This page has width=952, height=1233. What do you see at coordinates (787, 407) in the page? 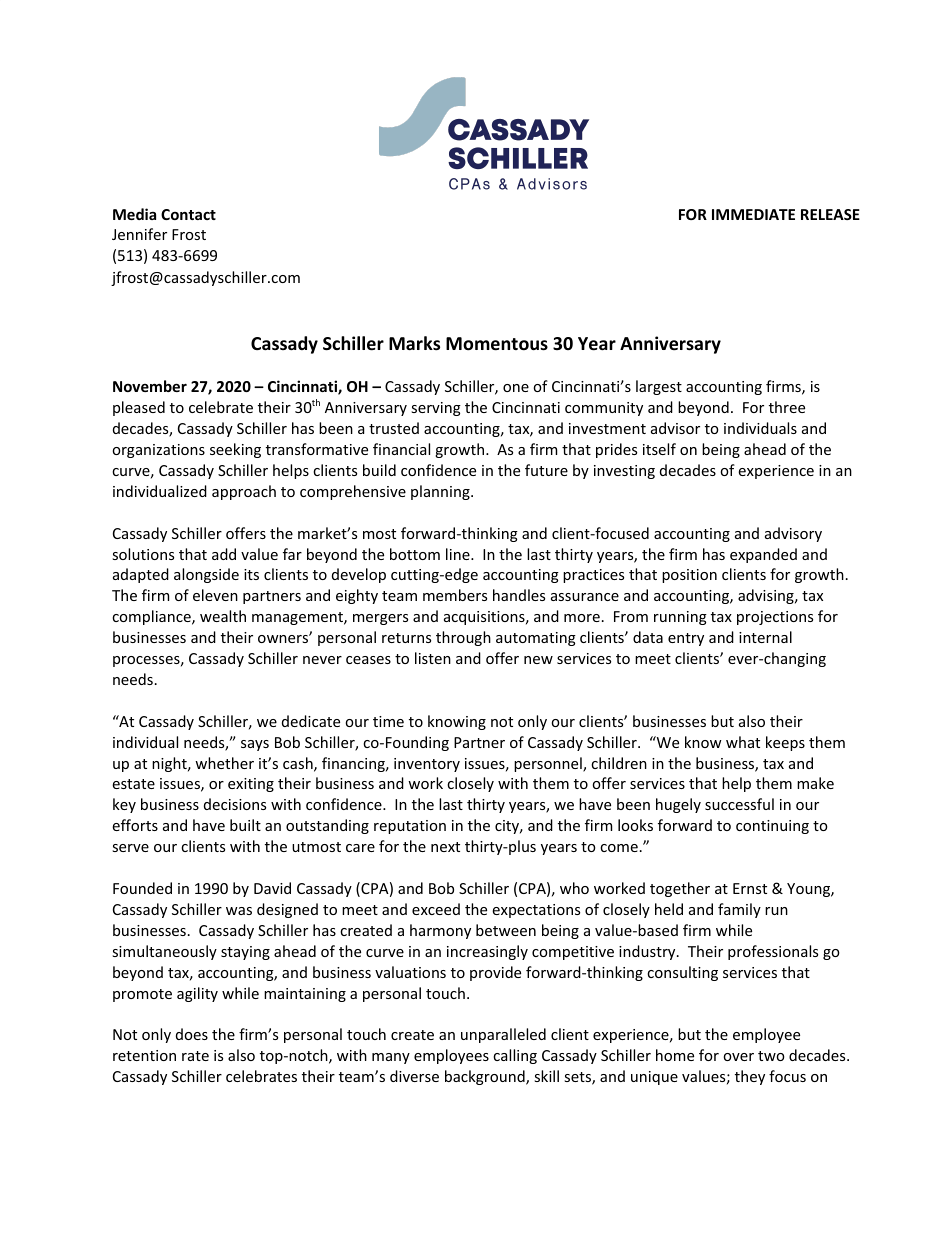
I see `three` at bounding box center [787, 407].
